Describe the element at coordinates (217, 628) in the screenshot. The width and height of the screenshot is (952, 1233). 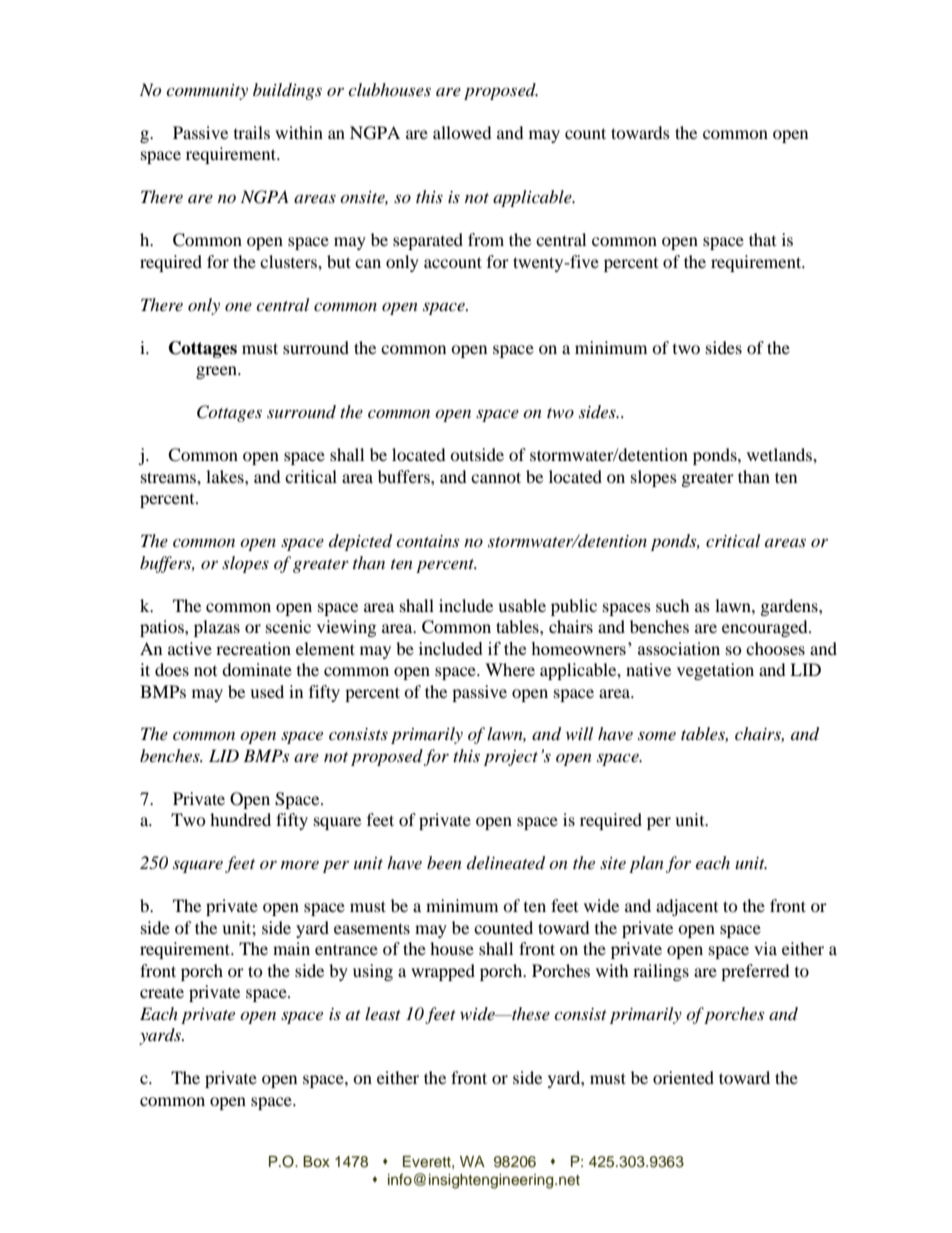
I see `plazas` at that location.
